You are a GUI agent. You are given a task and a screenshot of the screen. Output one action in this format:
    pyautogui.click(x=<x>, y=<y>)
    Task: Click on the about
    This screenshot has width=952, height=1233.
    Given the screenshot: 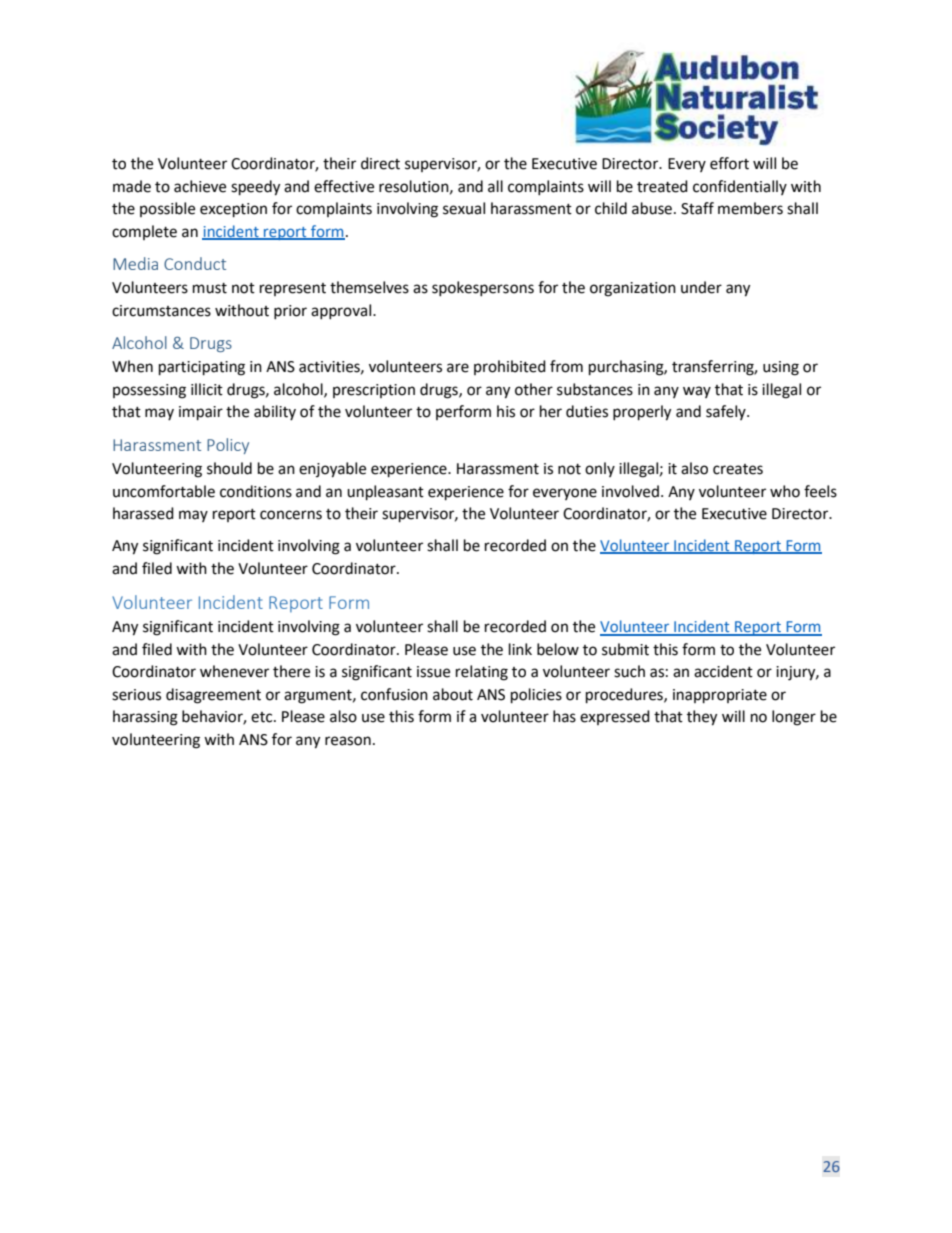 What is the action you would take?
    pyautogui.click(x=453, y=694)
